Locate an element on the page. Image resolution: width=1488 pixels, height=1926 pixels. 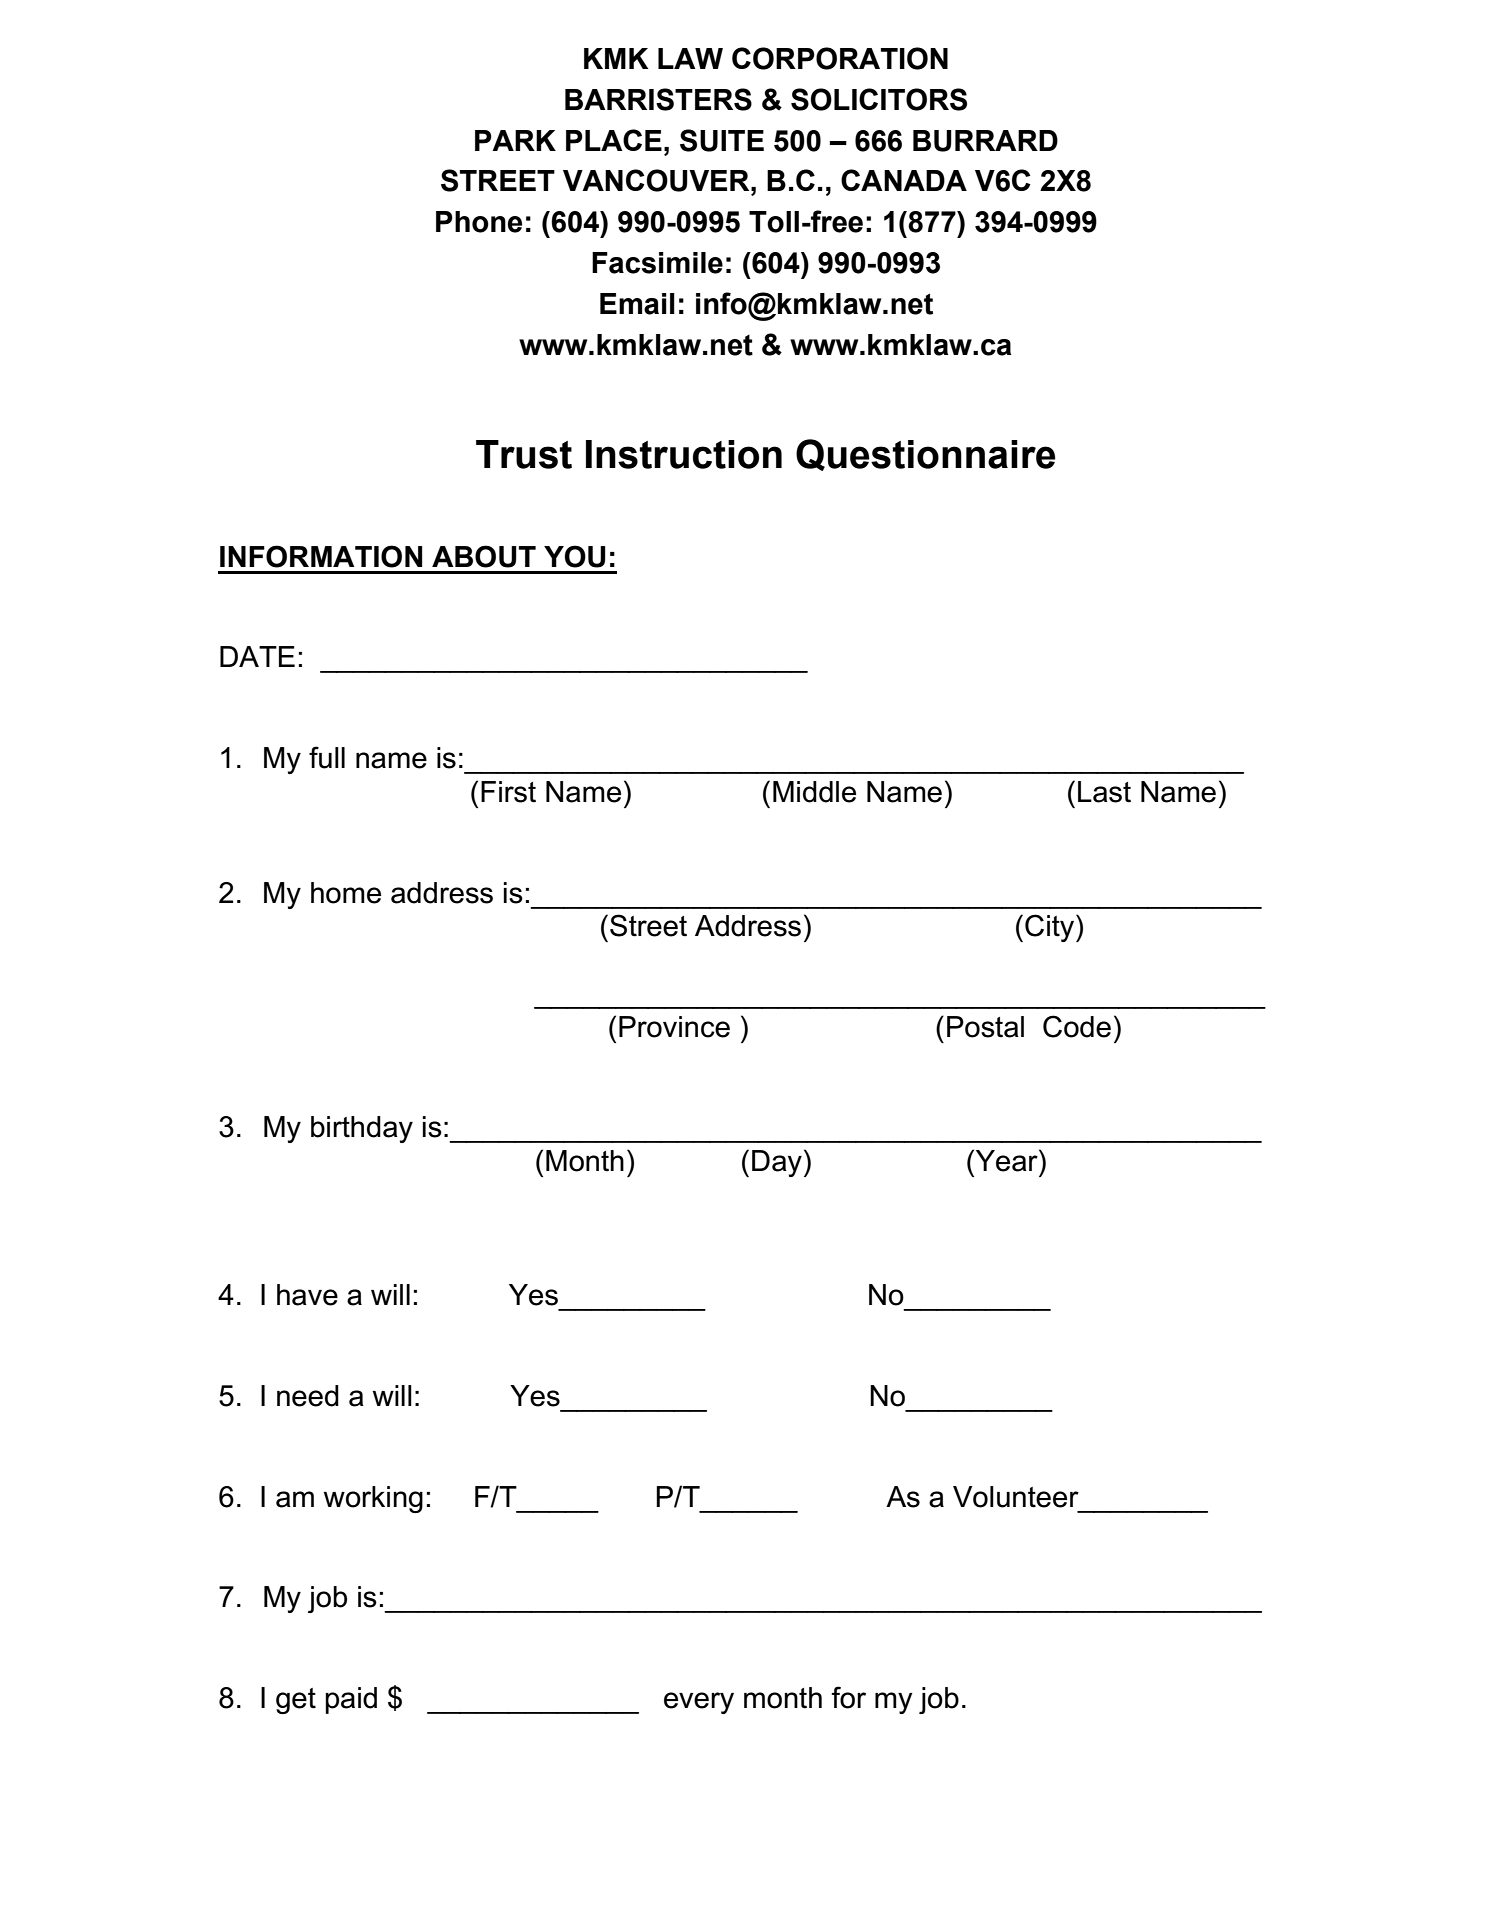
Questionnaire is located at coordinates (926, 455).
